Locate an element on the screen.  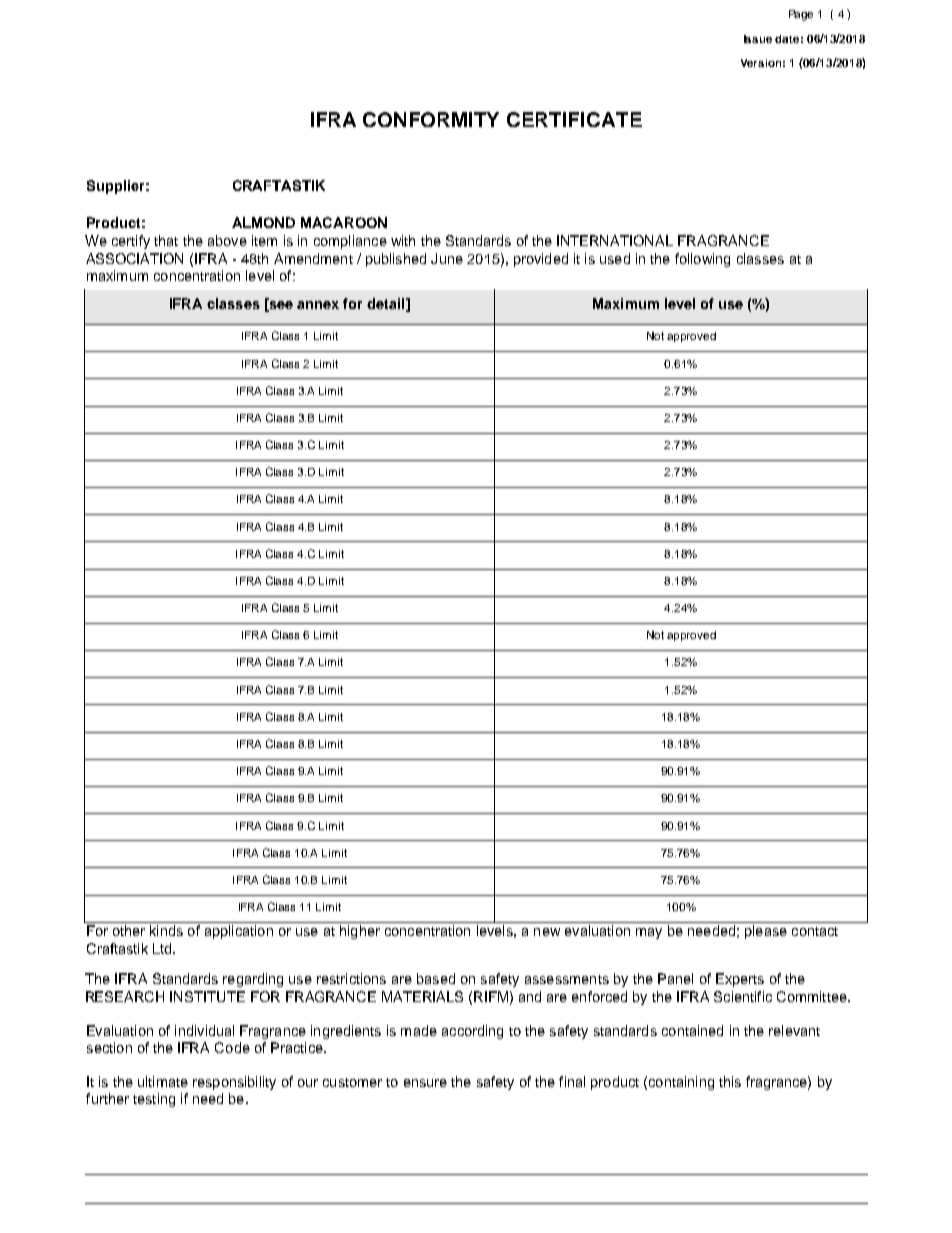
used is located at coordinates (615, 258).
